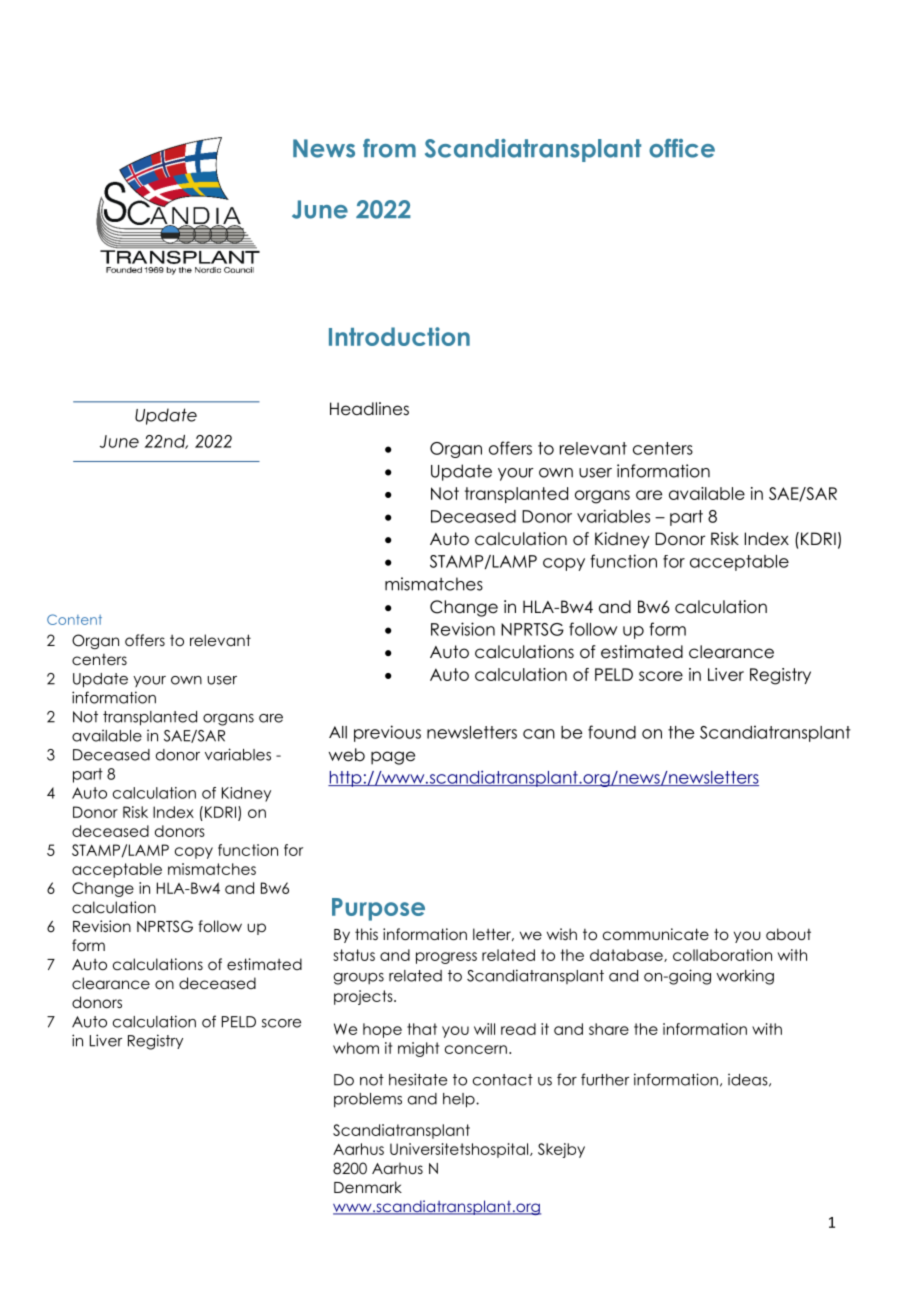 The image size is (924, 1308). Describe the element at coordinates (393, 758) in the page. I see `page` at that location.
